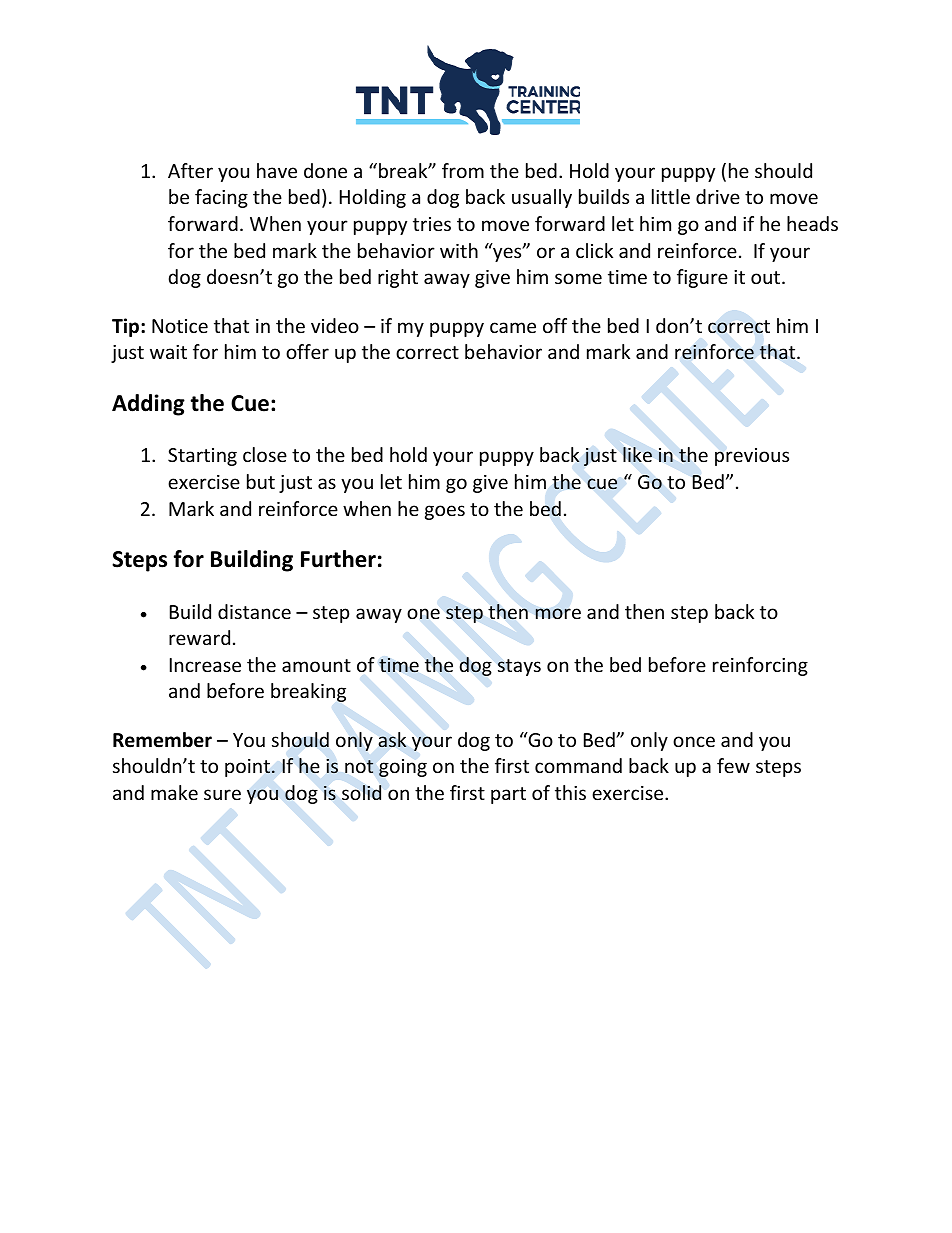 This page has height=1233, width=952. What do you see at coordinates (513, 327) in the page?
I see `came` at bounding box center [513, 327].
